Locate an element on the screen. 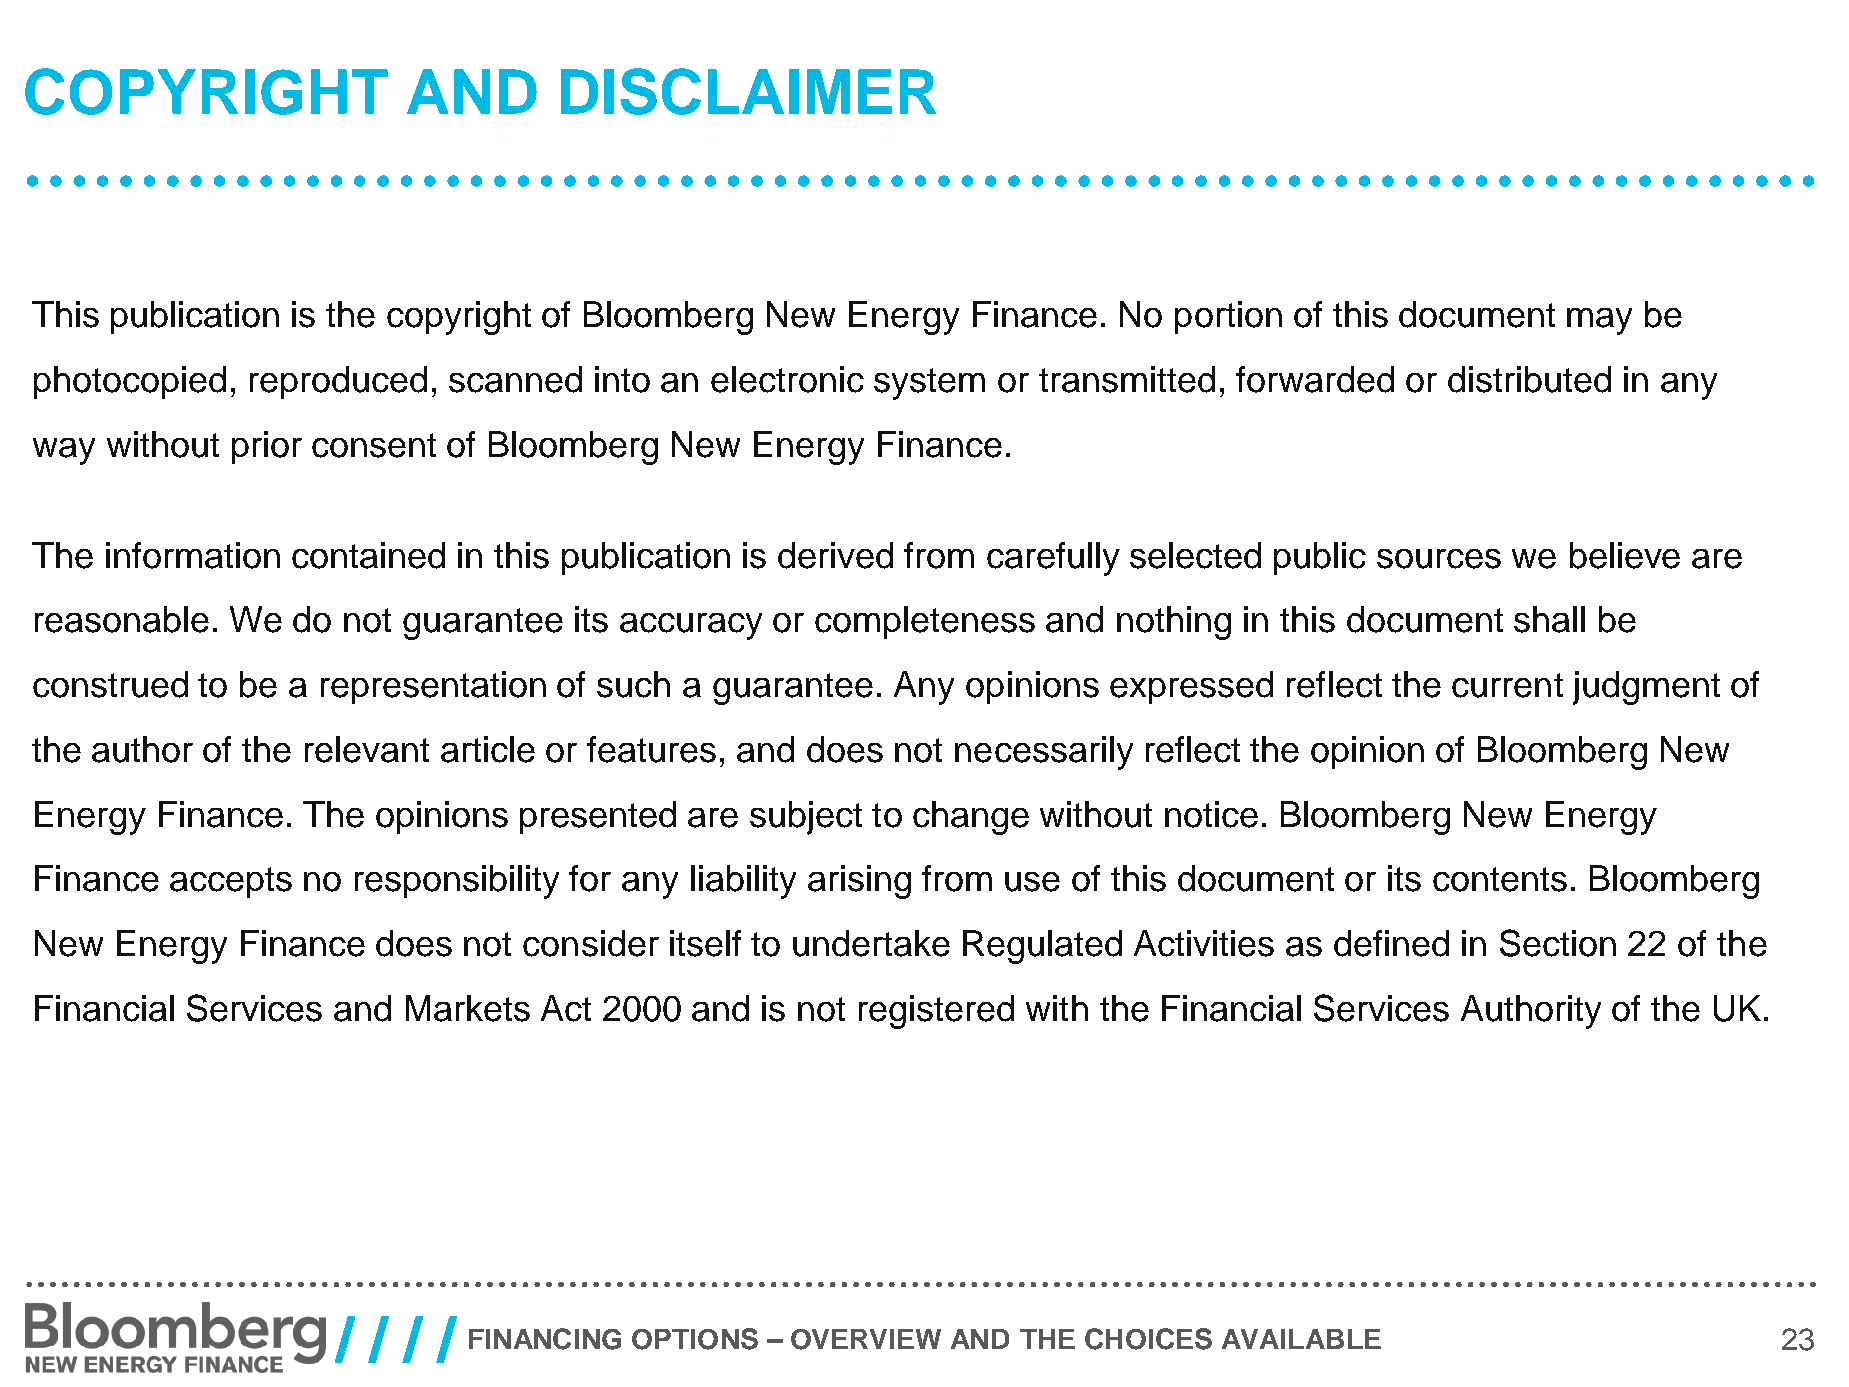 This screenshot has height=1387, width=1849. defined is located at coordinates (1391, 943).
